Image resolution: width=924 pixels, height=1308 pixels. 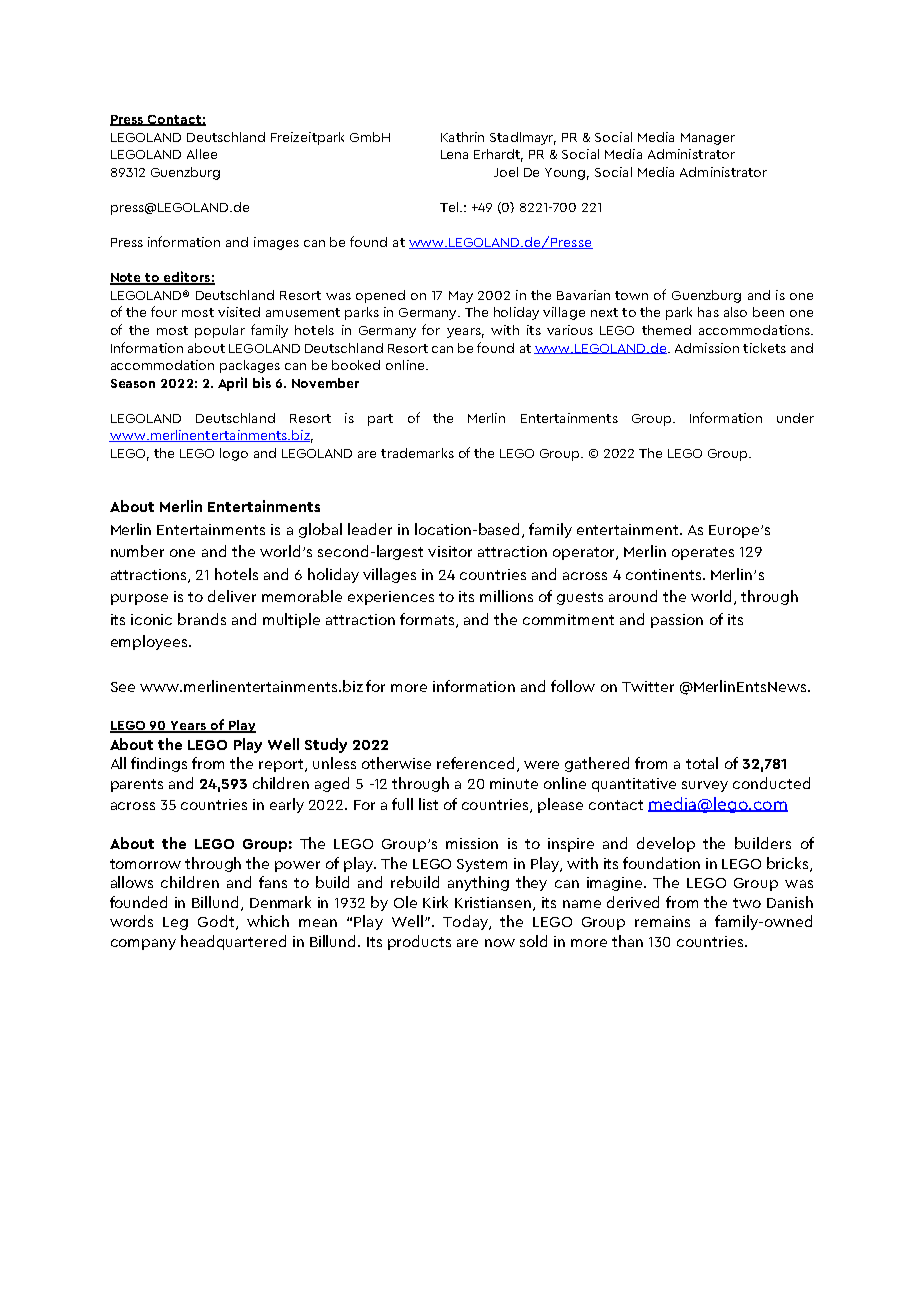 I want to click on employees, so click(x=150, y=642).
